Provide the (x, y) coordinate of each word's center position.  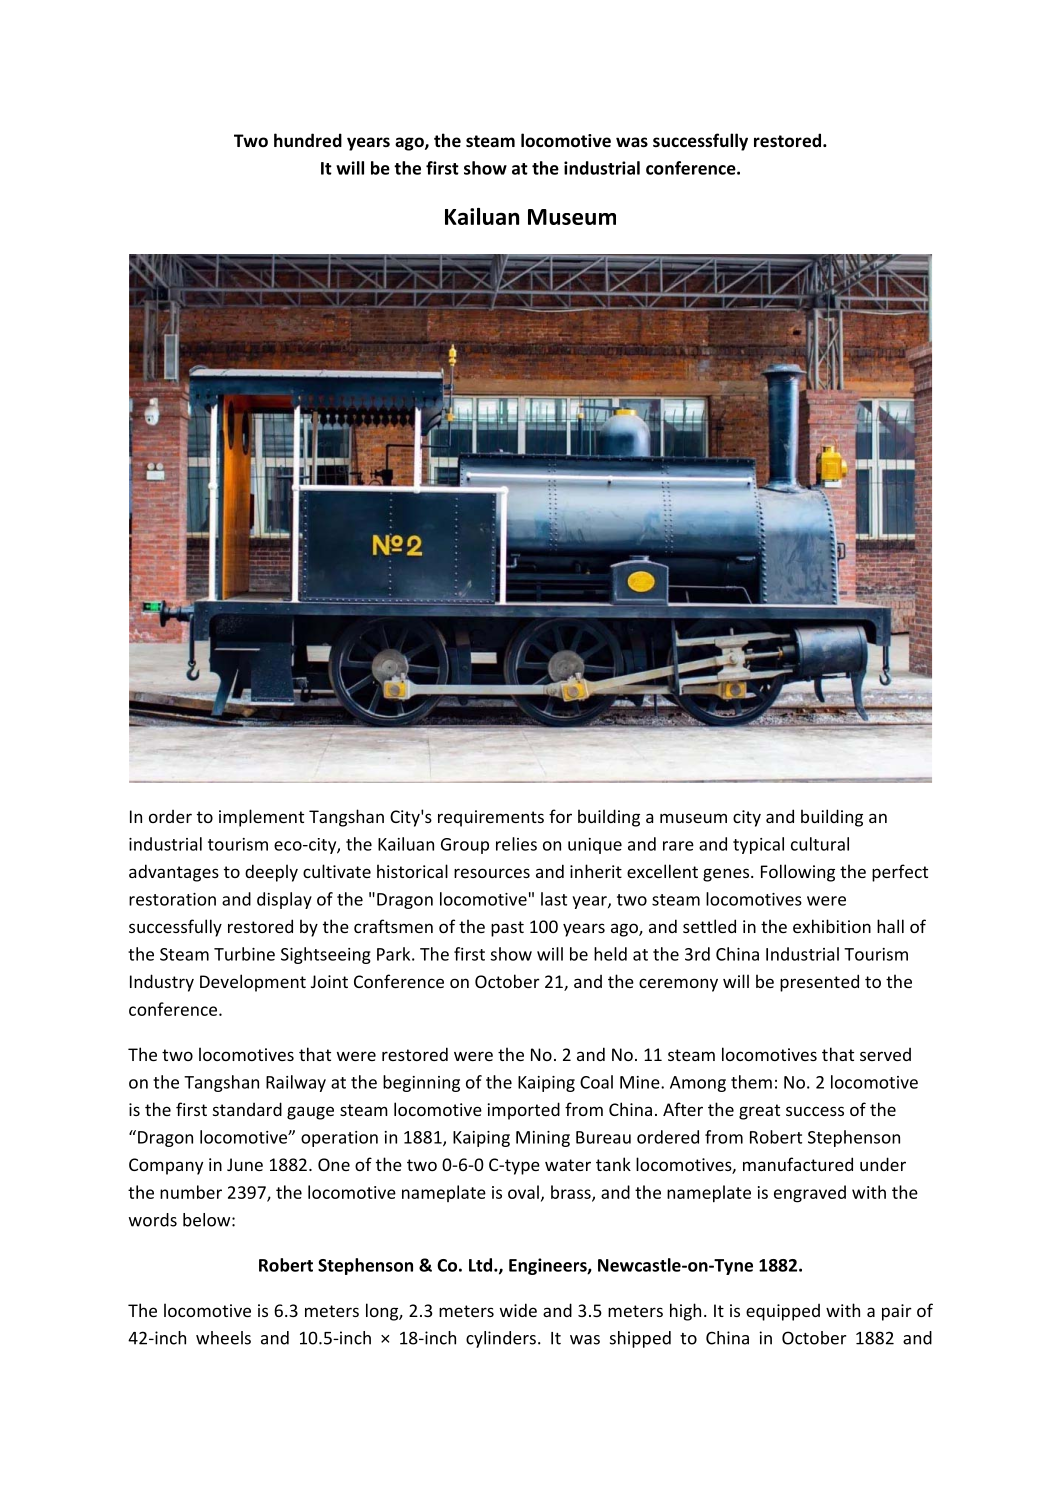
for (560, 816)
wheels (223, 1338)
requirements (491, 818)
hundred (308, 140)
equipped (783, 1312)
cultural (820, 844)
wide (518, 1310)
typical (758, 845)
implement (261, 818)
